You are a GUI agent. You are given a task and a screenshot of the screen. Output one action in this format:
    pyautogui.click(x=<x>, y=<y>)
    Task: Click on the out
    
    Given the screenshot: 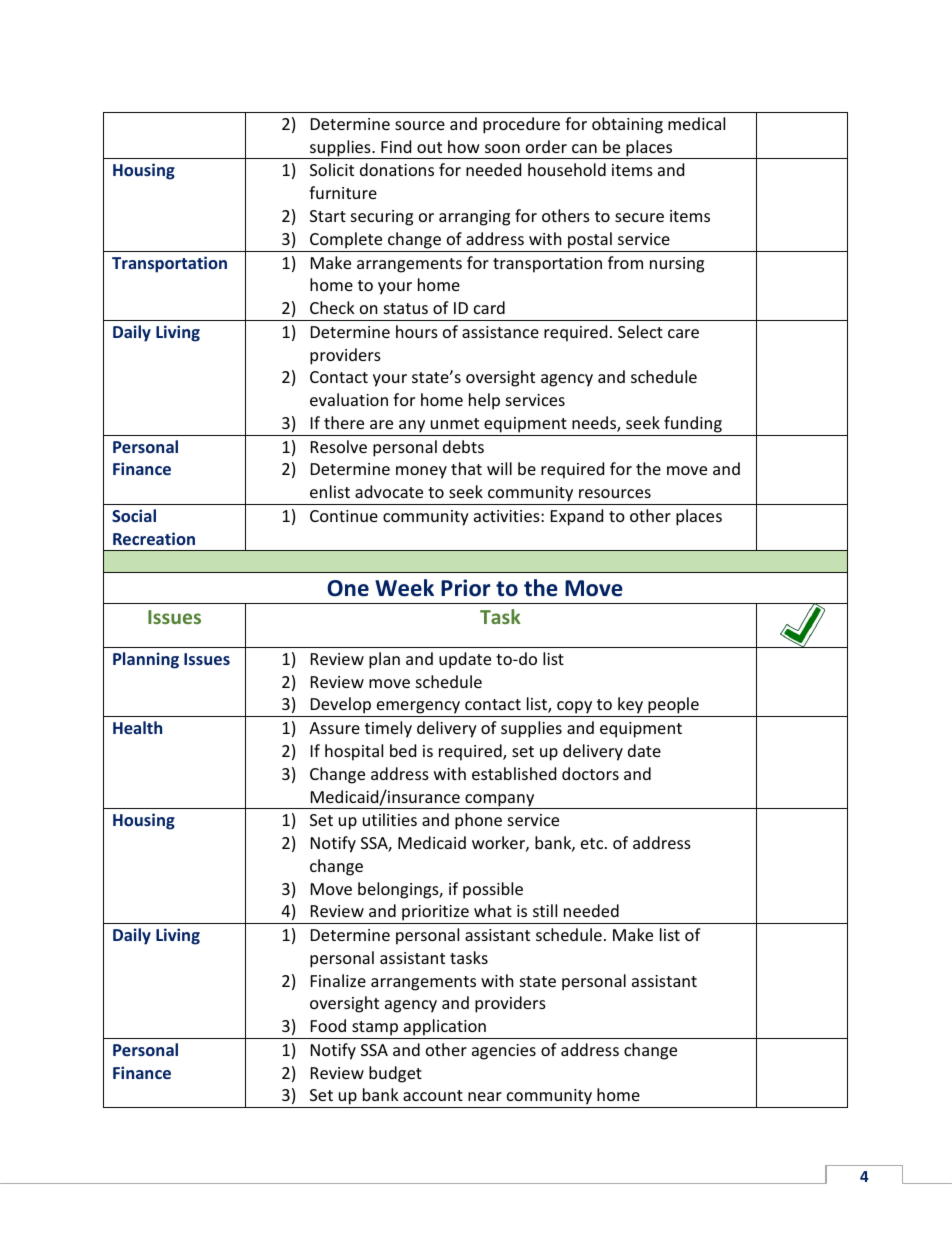 What is the action you would take?
    pyautogui.click(x=429, y=147)
